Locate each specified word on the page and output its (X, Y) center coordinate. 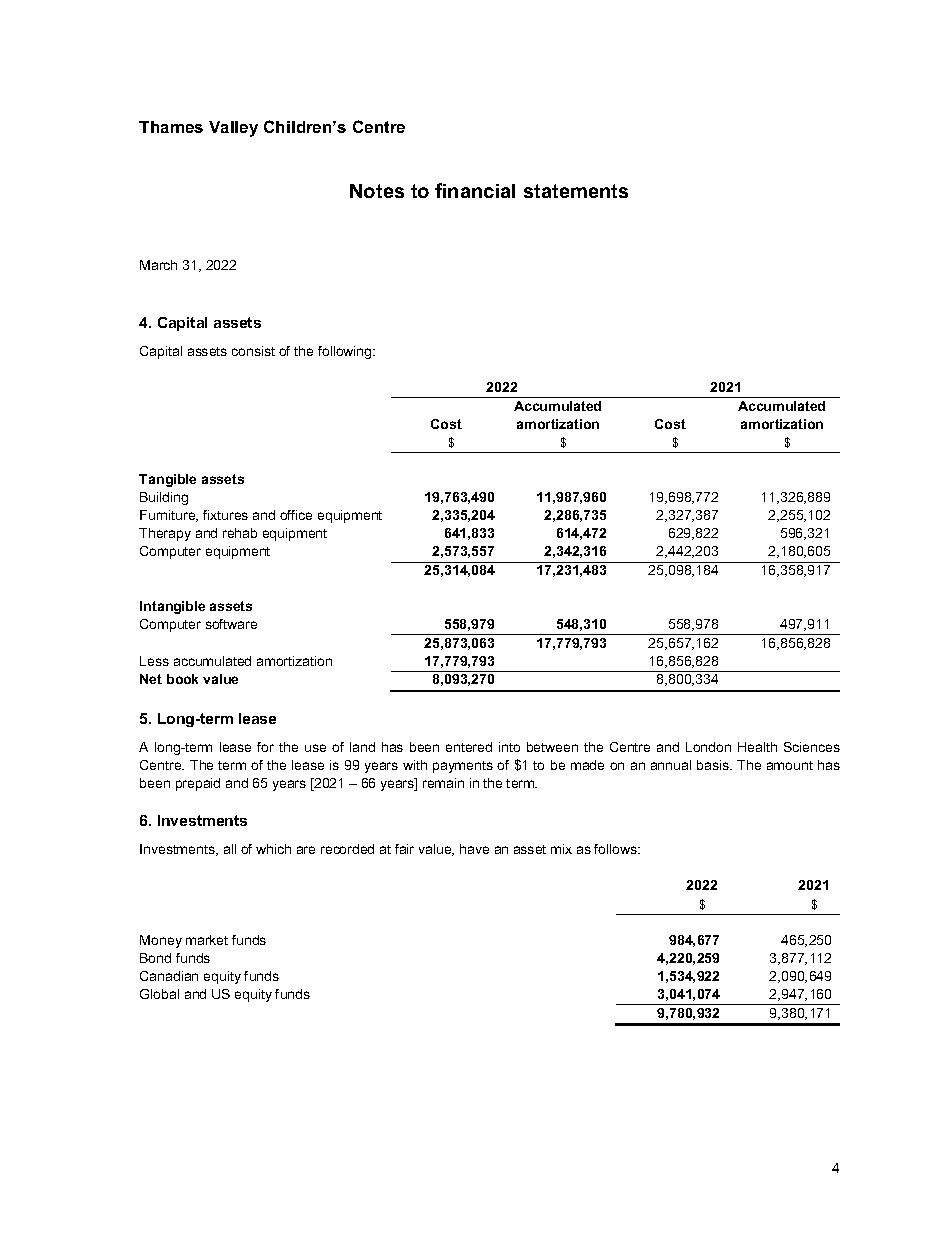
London (708, 747)
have (474, 849)
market (207, 940)
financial (475, 190)
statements (576, 191)
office (296, 515)
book (182, 679)
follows (617, 849)
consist (253, 351)
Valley (233, 129)
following (346, 352)
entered (469, 747)
